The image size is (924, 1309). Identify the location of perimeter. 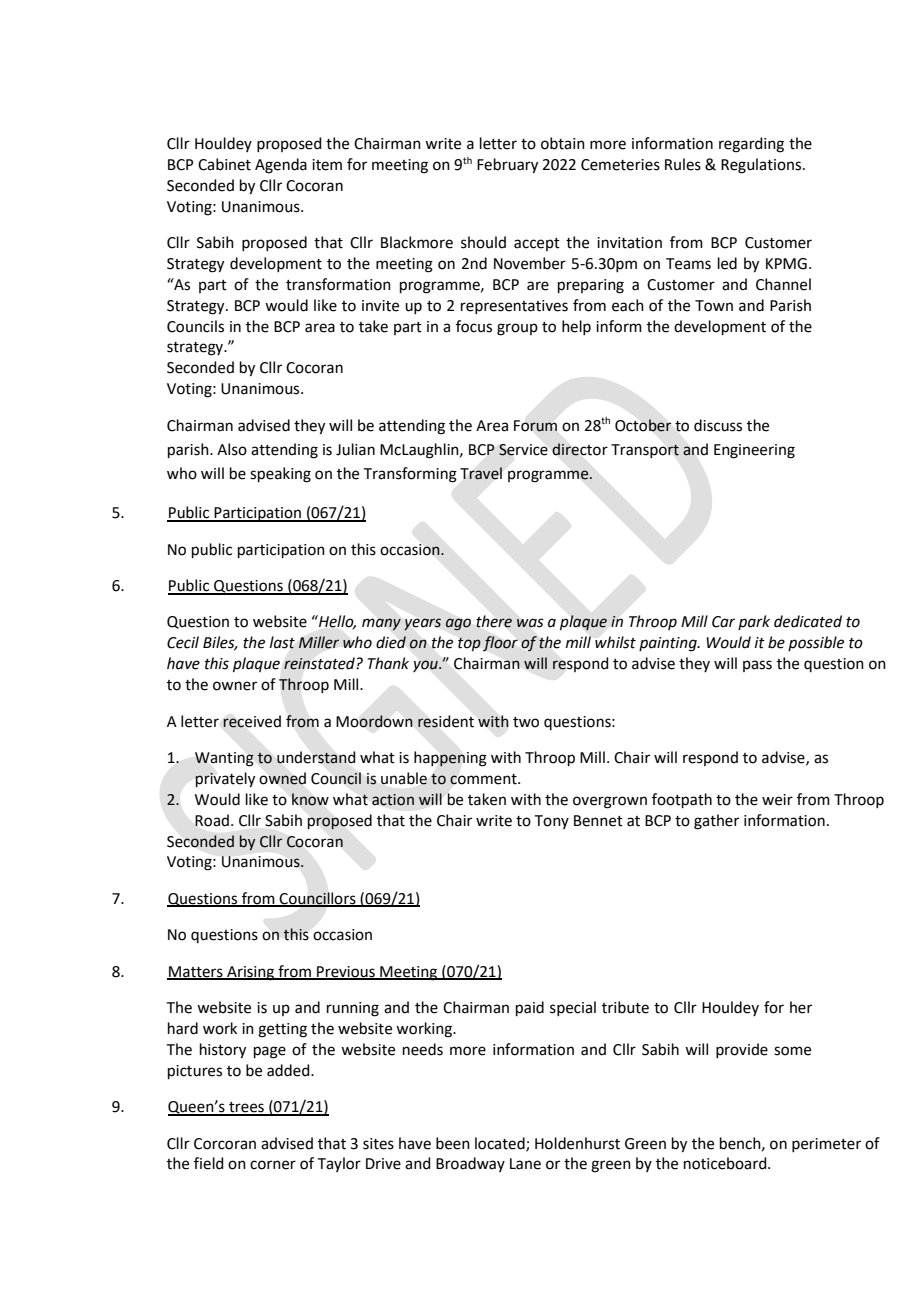
(826, 1145).
